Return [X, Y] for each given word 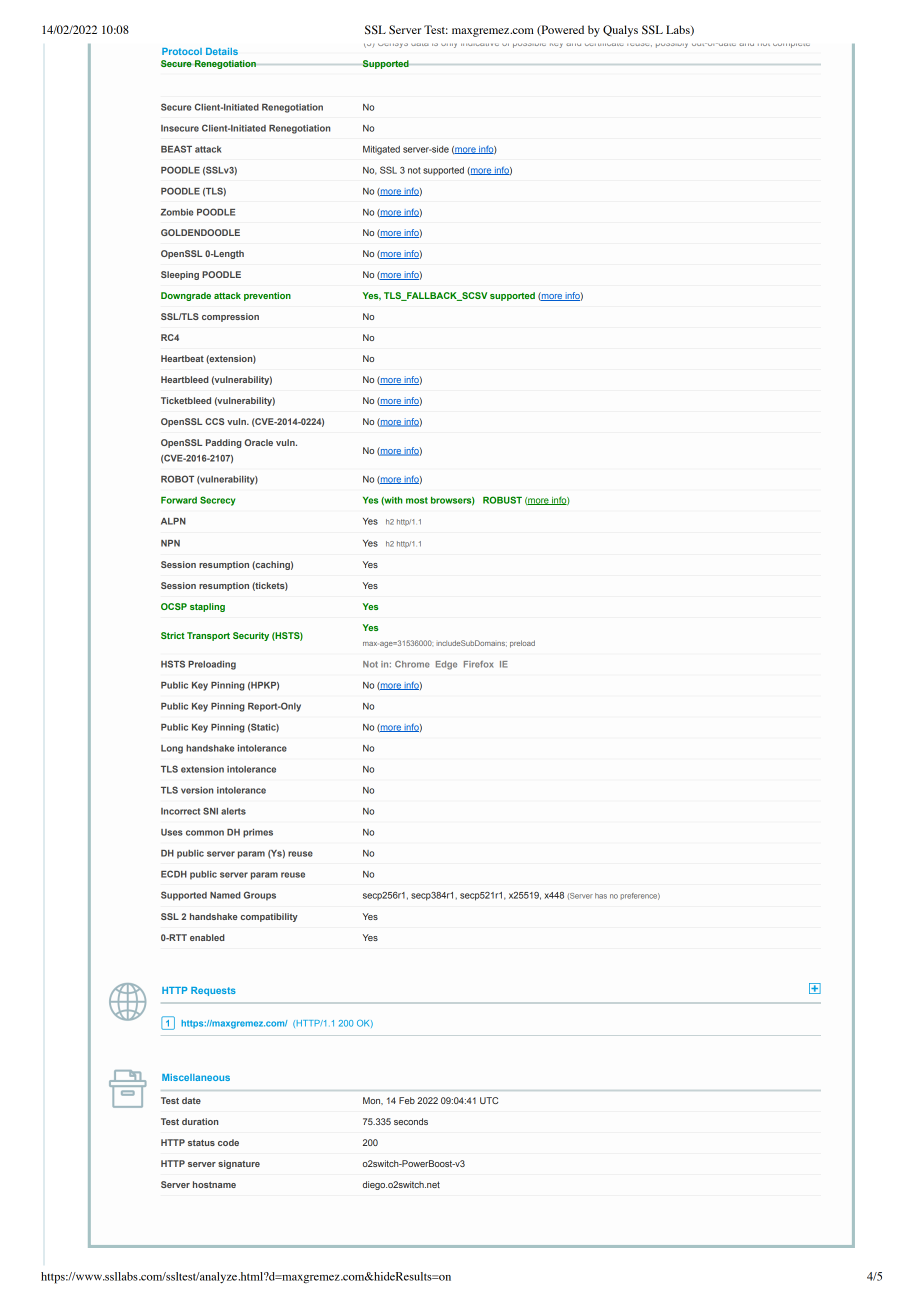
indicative [480, 44]
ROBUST [502, 500]
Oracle [258, 442]
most [417, 500]
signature [239, 1164]
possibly [672, 45]
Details [222, 51]
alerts [233, 811]
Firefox [478, 664]
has [601, 896]
